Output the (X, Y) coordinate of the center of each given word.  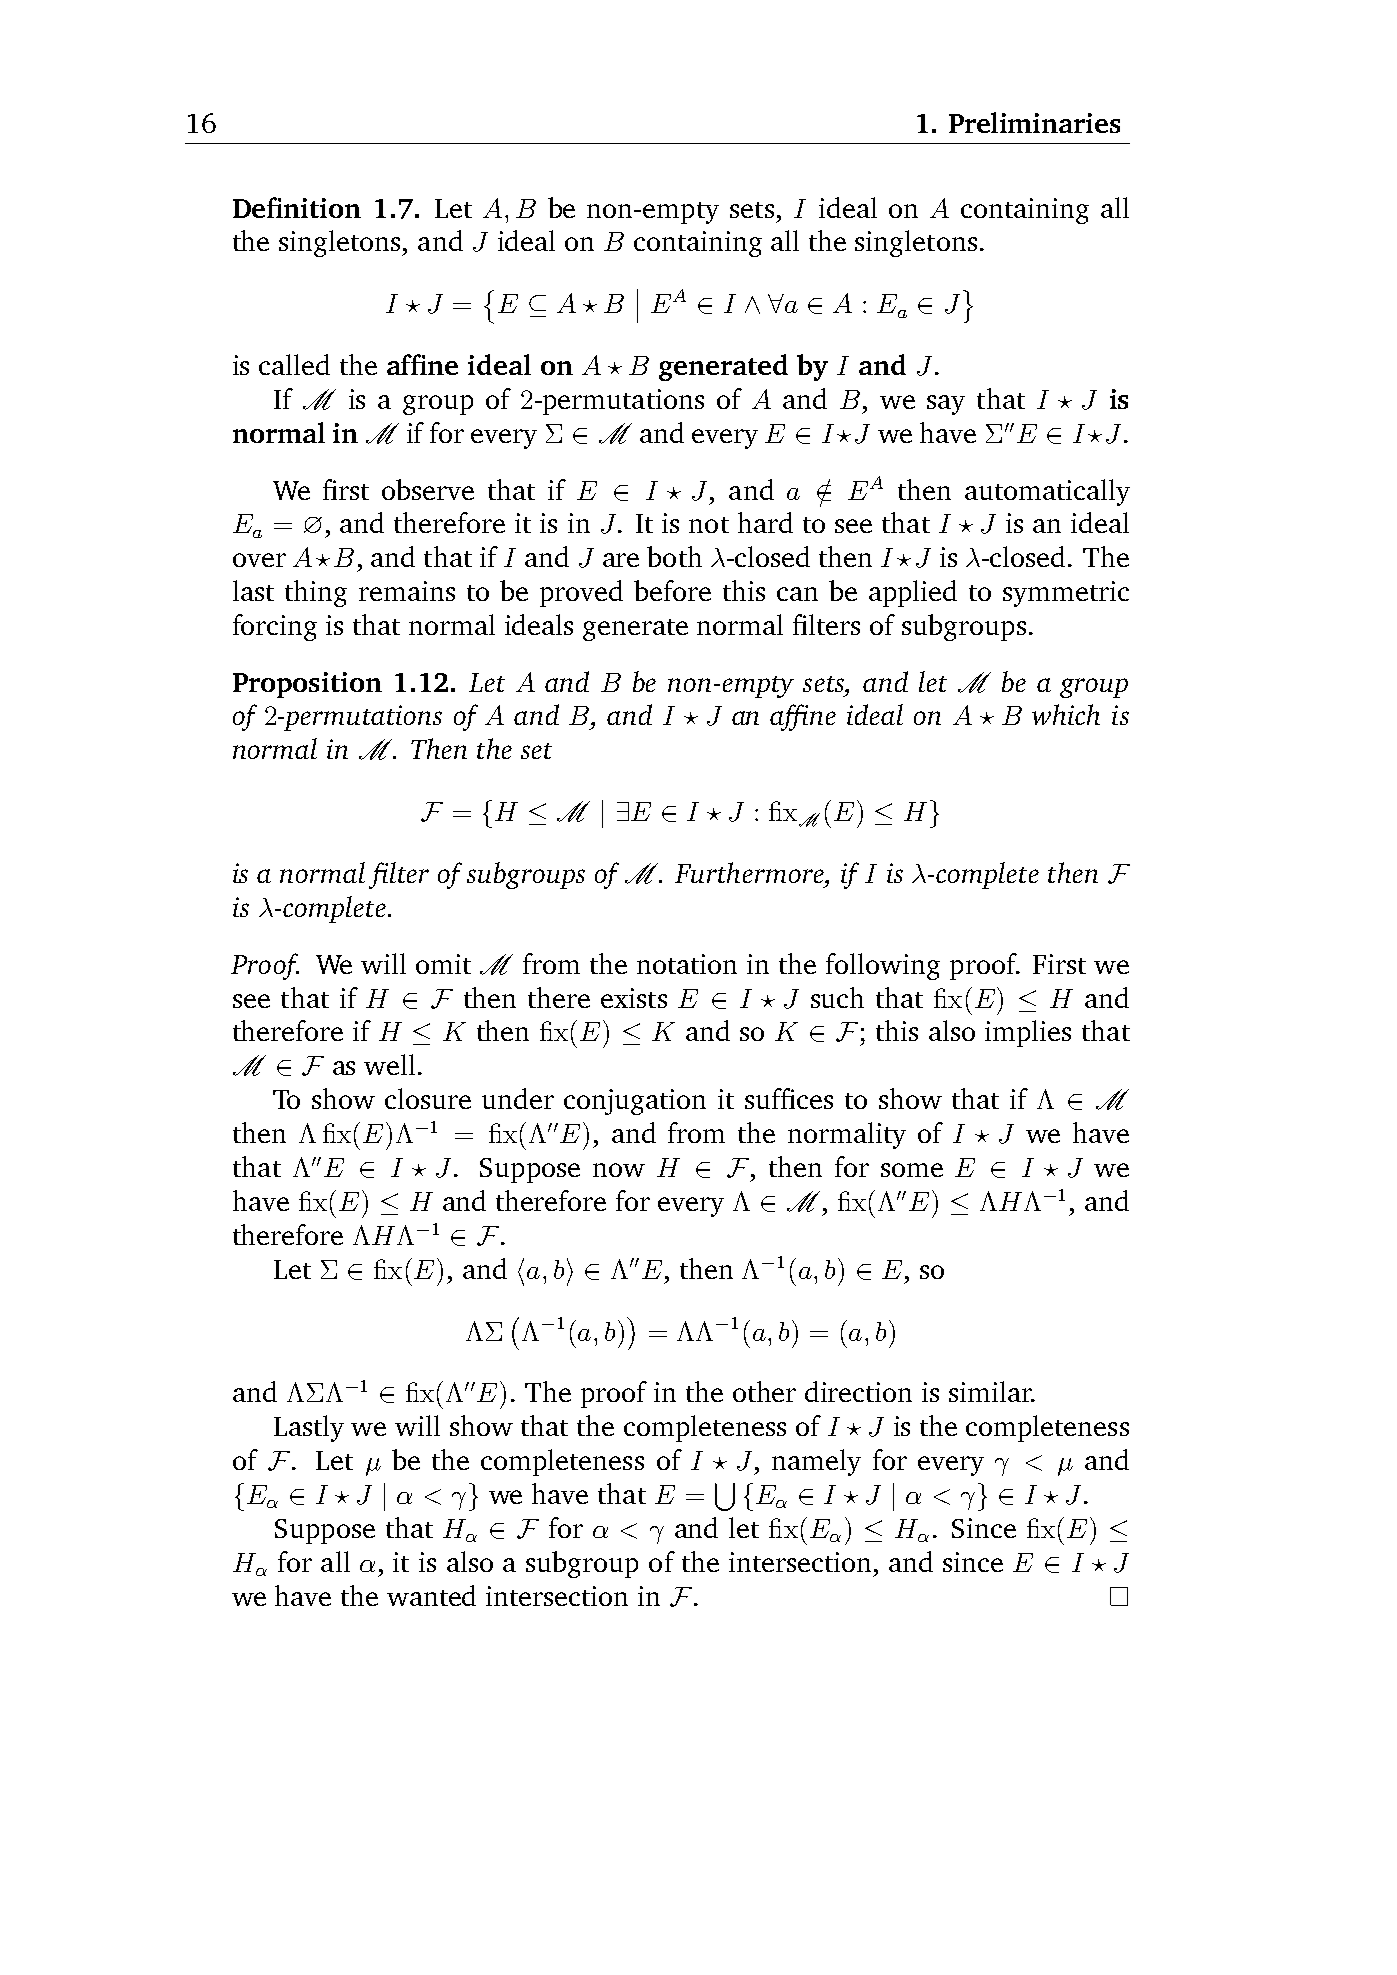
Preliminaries (1034, 122)
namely (816, 1462)
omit (443, 964)
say (946, 405)
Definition (297, 207)
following (883, 966)
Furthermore (750, 872)
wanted (431, 1595)
